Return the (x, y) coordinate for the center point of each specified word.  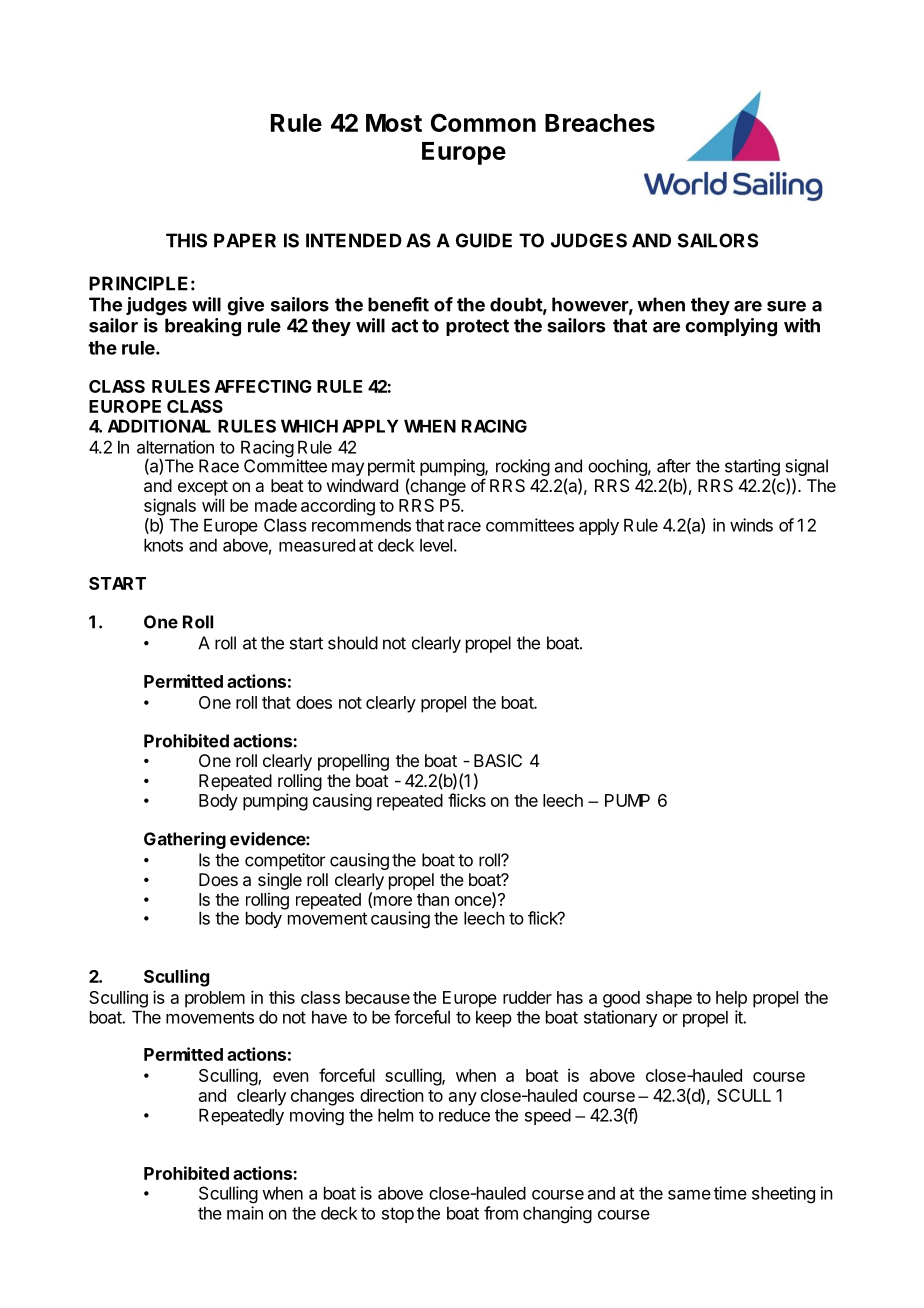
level (436, 545)
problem (215, 999)
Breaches (600, 123)
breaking (203, 327)
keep (494, 1019)
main (245, 1213)
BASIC (498, 760)
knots (163, 545)
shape (669, 999)
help (731, 999)
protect (477, 327)
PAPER (245, 240)
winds (751, 525)
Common (483, 122)
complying (731, 327)
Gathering (185, 840)
